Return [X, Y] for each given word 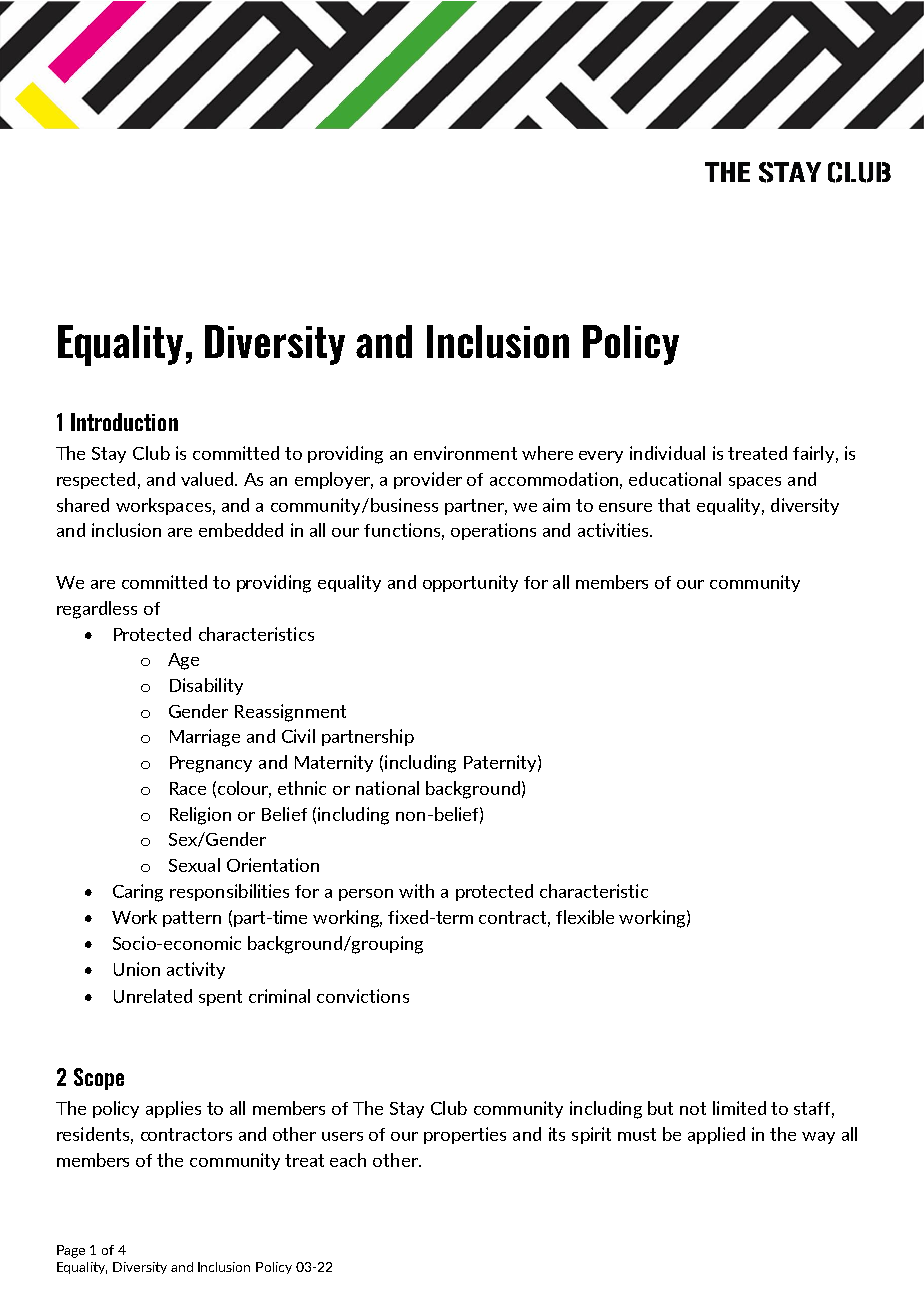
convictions [363, 996]
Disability [206, 686]
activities [614, 530]
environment [465, 453]
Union [137, 969]
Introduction [124, 422]
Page [71, 1251]
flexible [585, 917]
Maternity [334, 763]
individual [667, 453]
